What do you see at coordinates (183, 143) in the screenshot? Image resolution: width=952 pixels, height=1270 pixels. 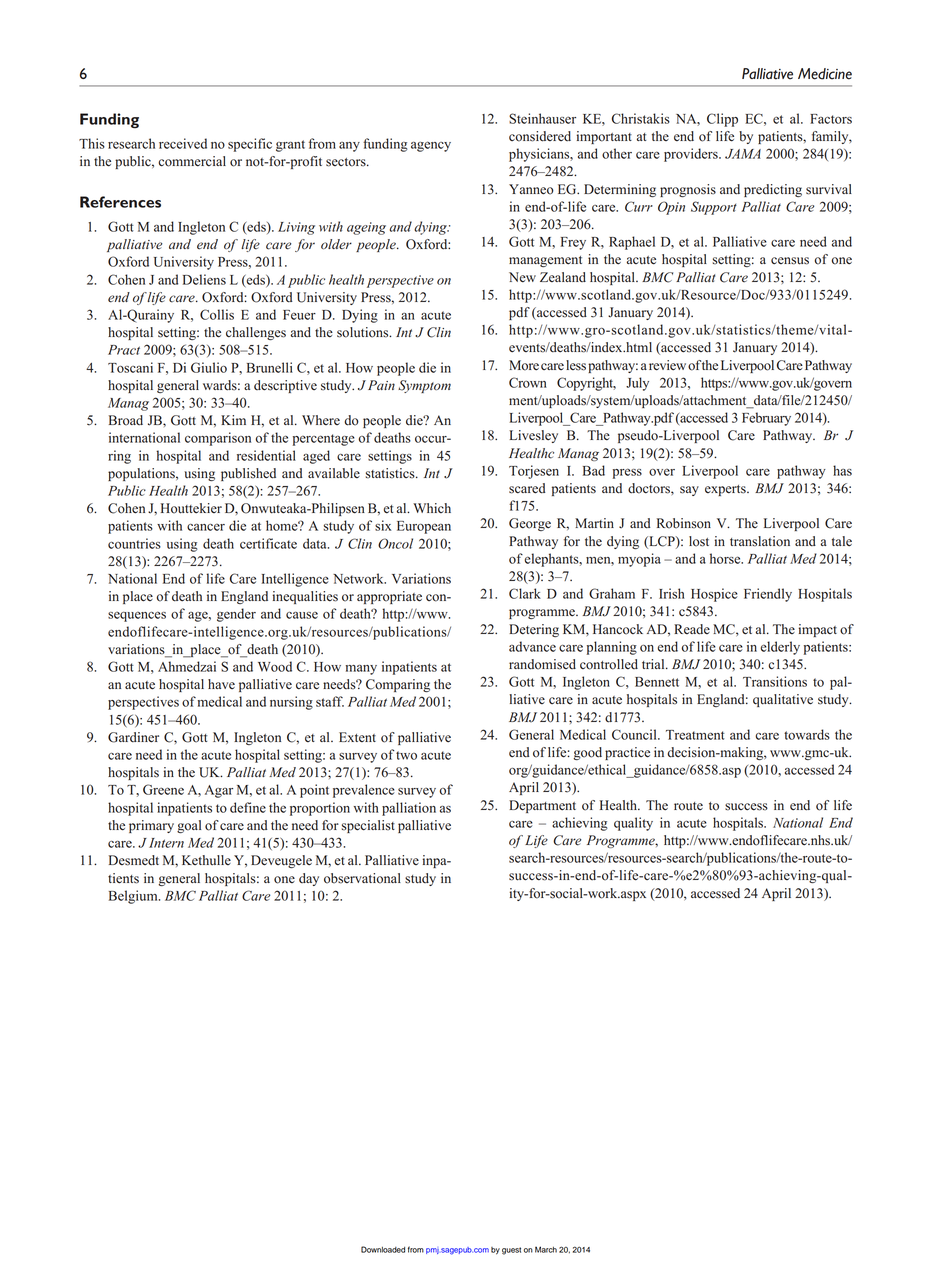 I see `received` at bounding box center [183, 143].
